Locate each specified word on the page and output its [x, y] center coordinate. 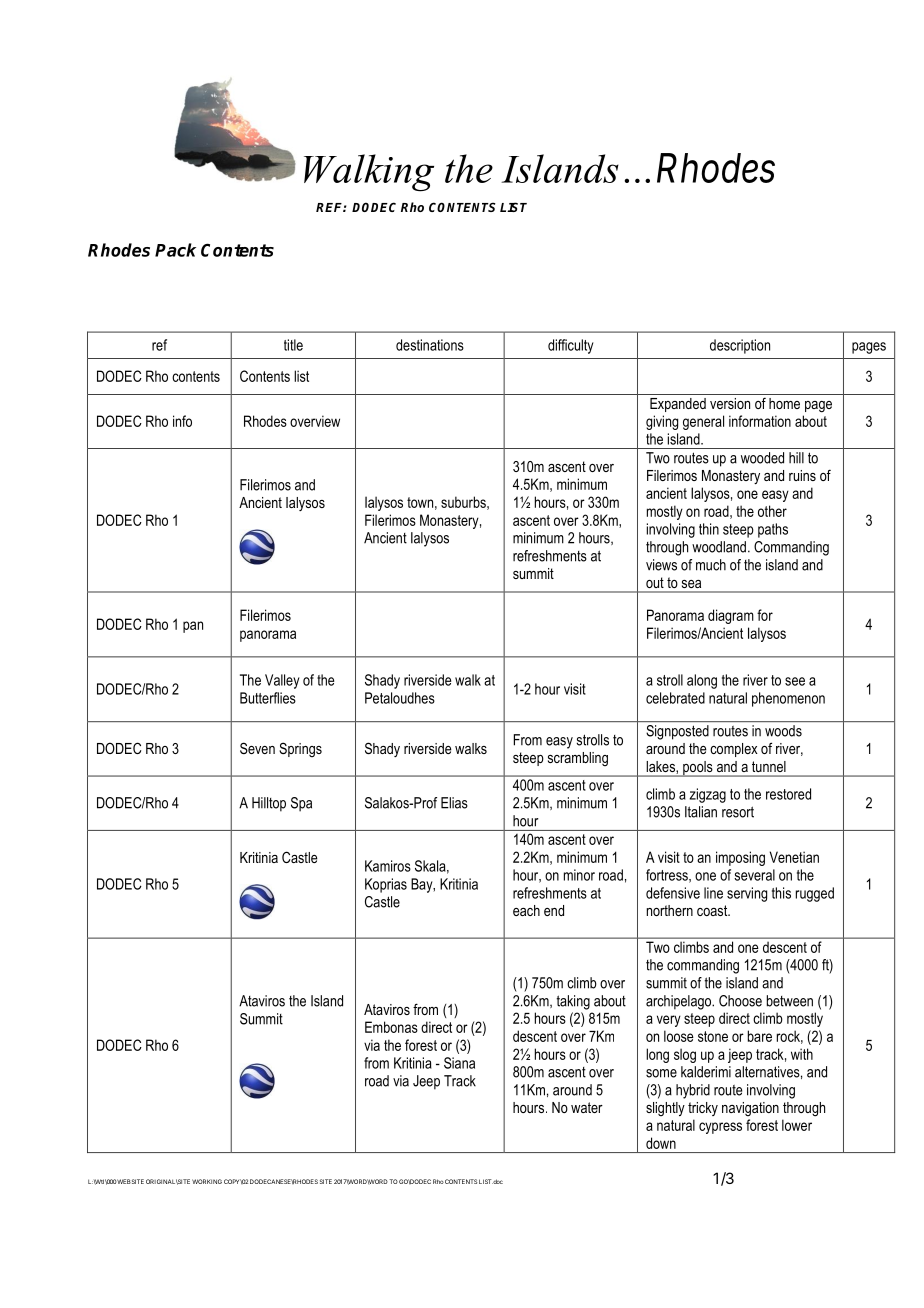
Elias [454, 803]
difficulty [571, 346]
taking [573, 1002]
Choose [740, 1001]
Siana [459, 1063]
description [740, 346]
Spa [301, 804]
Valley [282, 681]
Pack [175, 250]
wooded [762, 458]
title [293, 345]
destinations [430, 345]
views [661, 565]
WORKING [207, 1181]
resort [738, 812]
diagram [731, 616]
